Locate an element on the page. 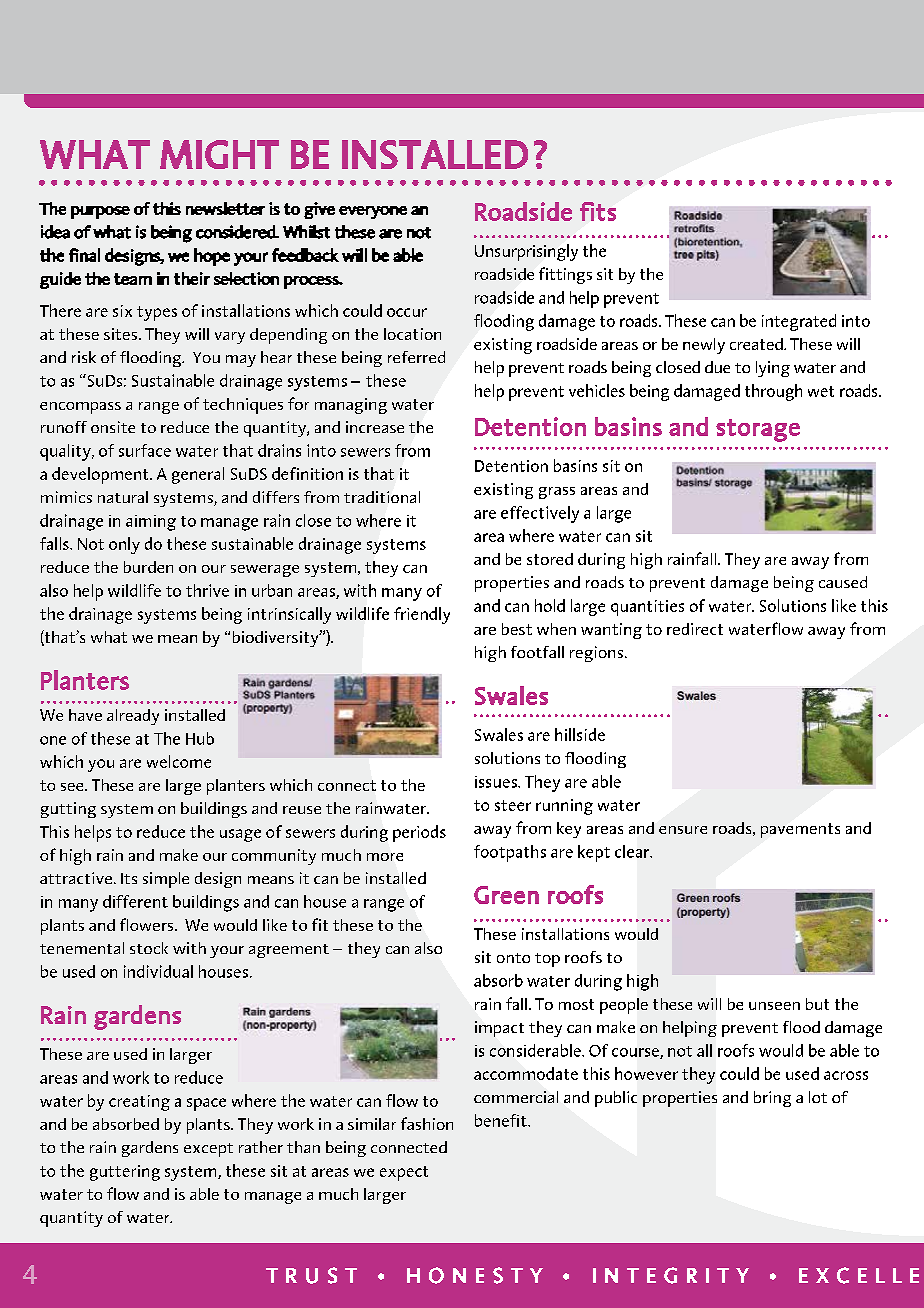 This document has width=924, height=1308. purpose is located at coordinates (100, 212).
